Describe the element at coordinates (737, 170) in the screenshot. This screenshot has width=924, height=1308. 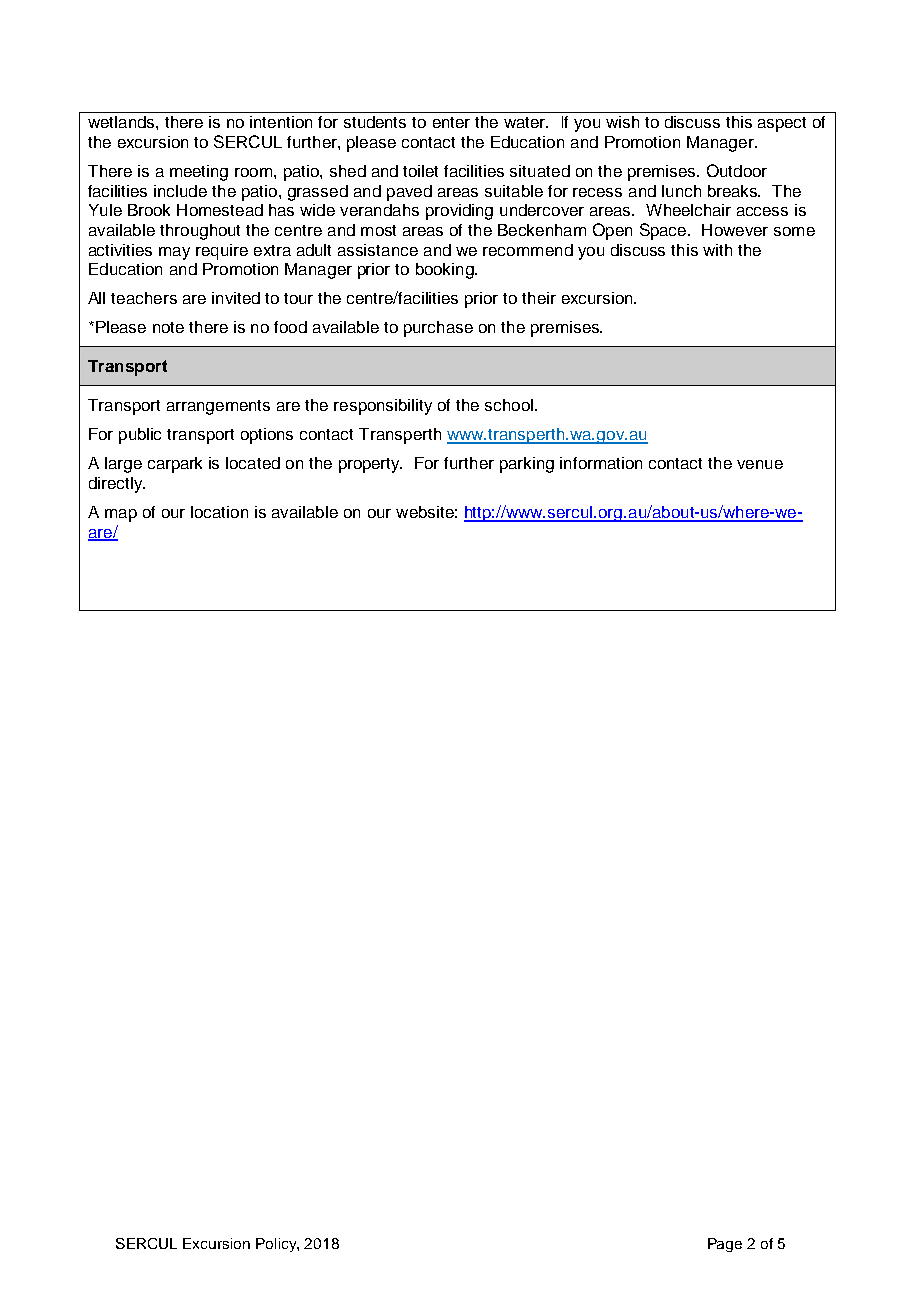
I see `Outdoor` at that location.
